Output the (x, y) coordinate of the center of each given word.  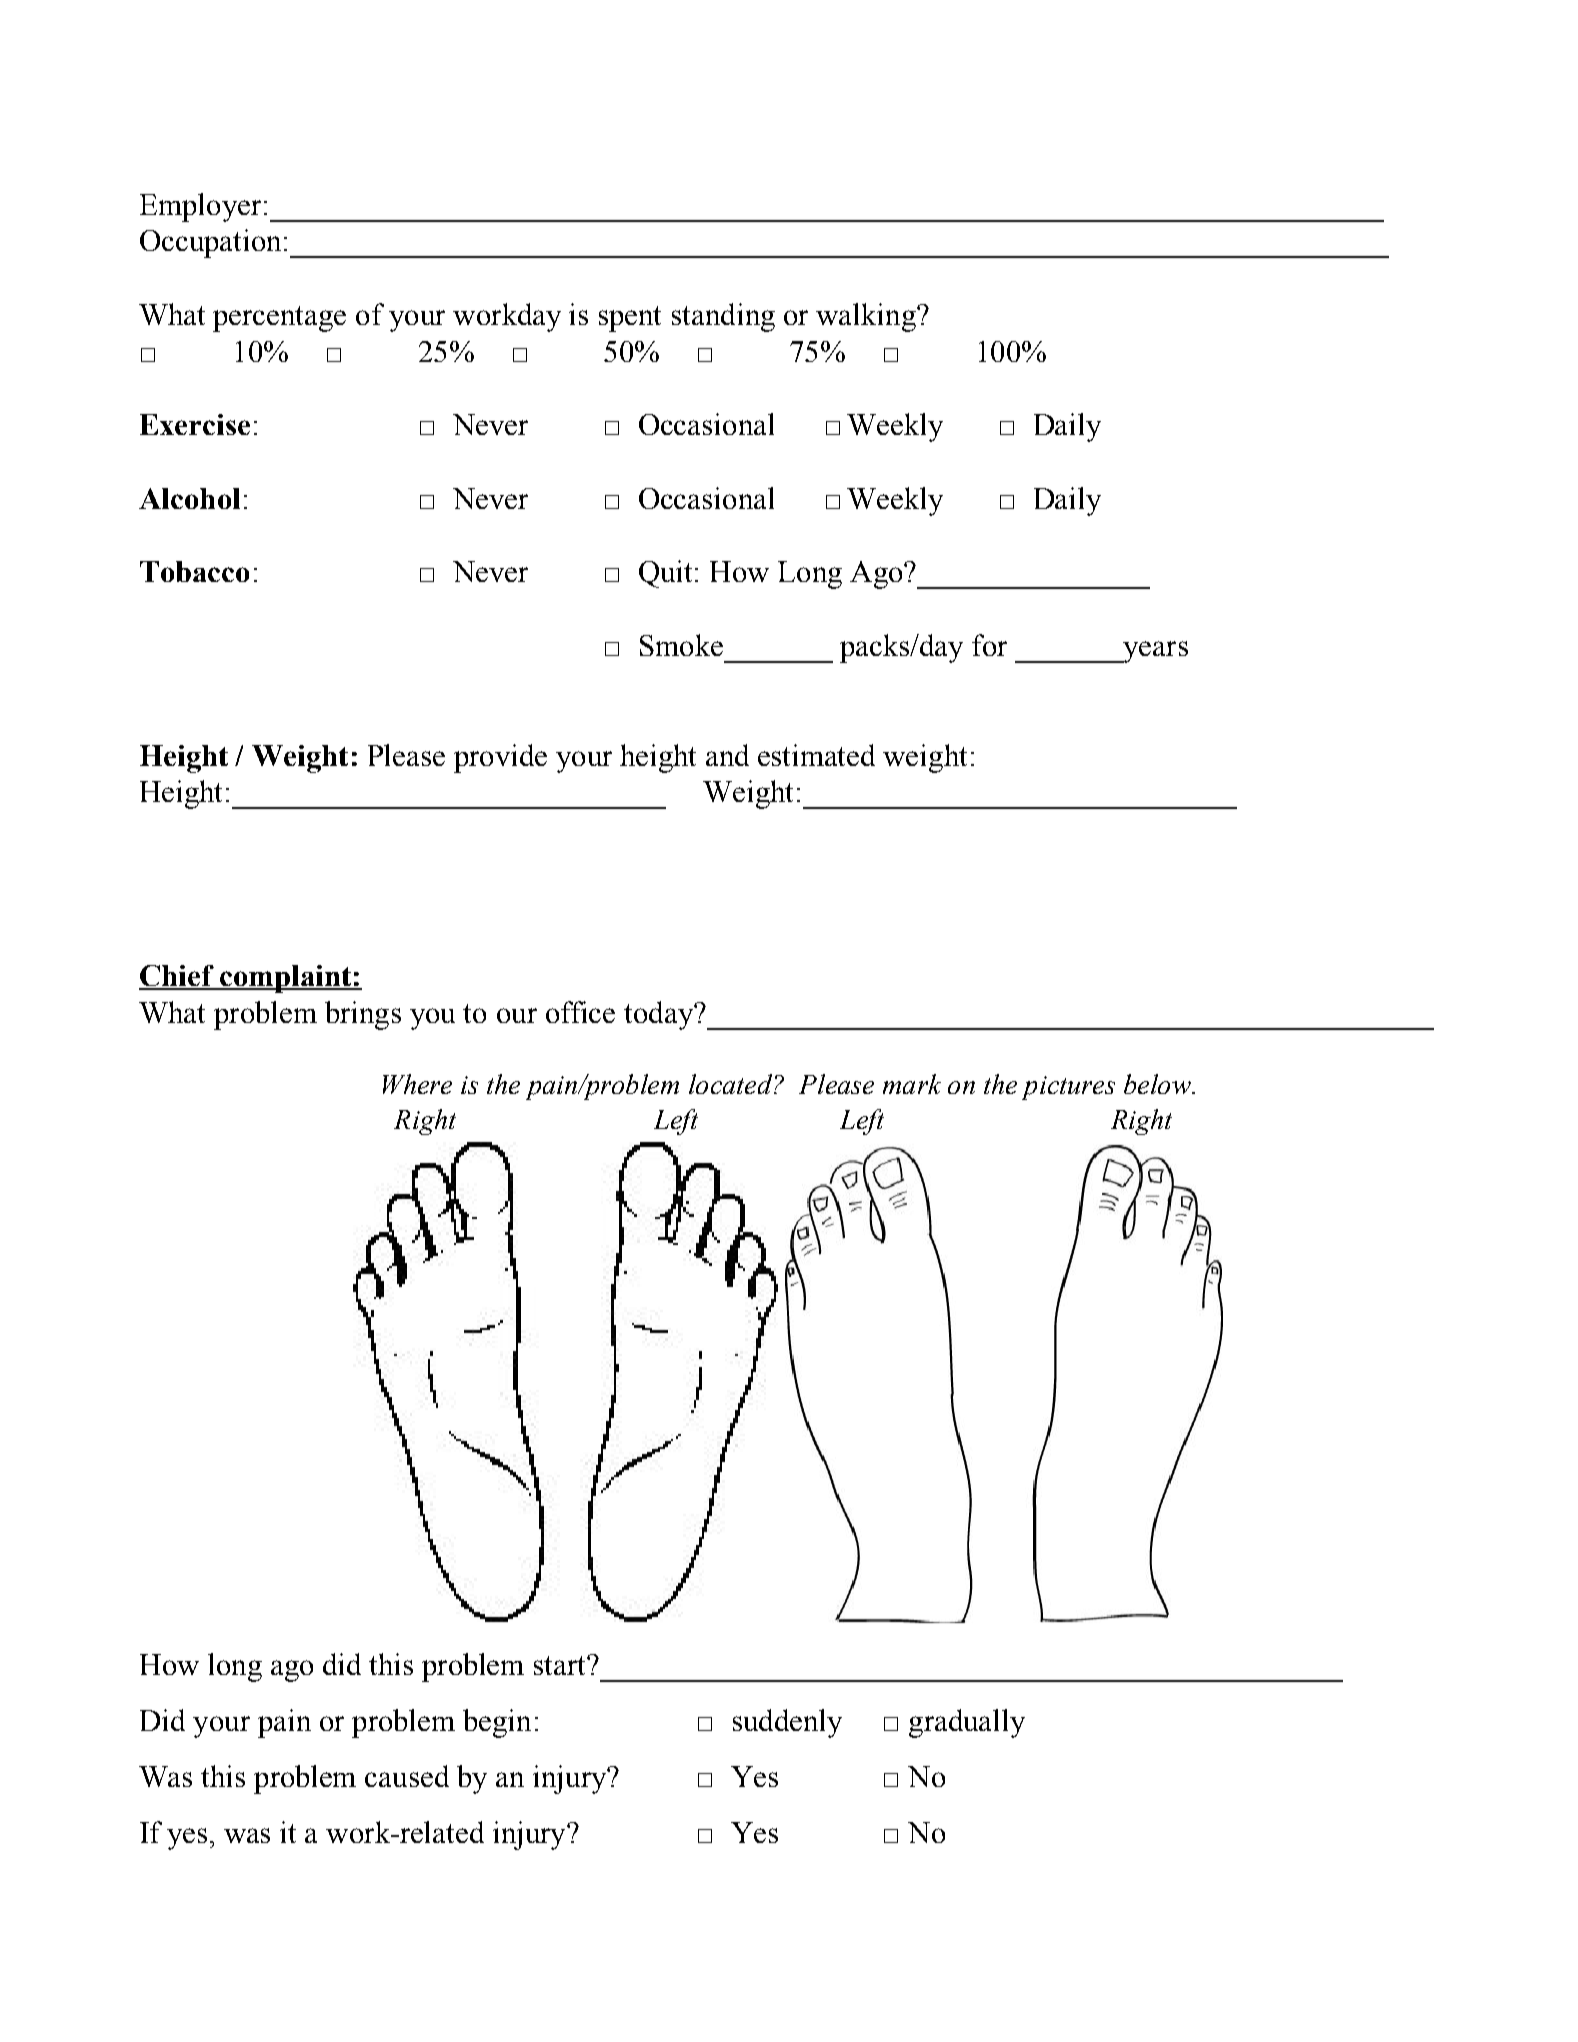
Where (417, 1084)
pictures (1068, 1088)
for (989, 645)
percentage (279, 319)
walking (867, 317)
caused (407, 1776)
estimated (816, 755)
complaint (286, 979)
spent (630, 319)
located (732, 1084)
